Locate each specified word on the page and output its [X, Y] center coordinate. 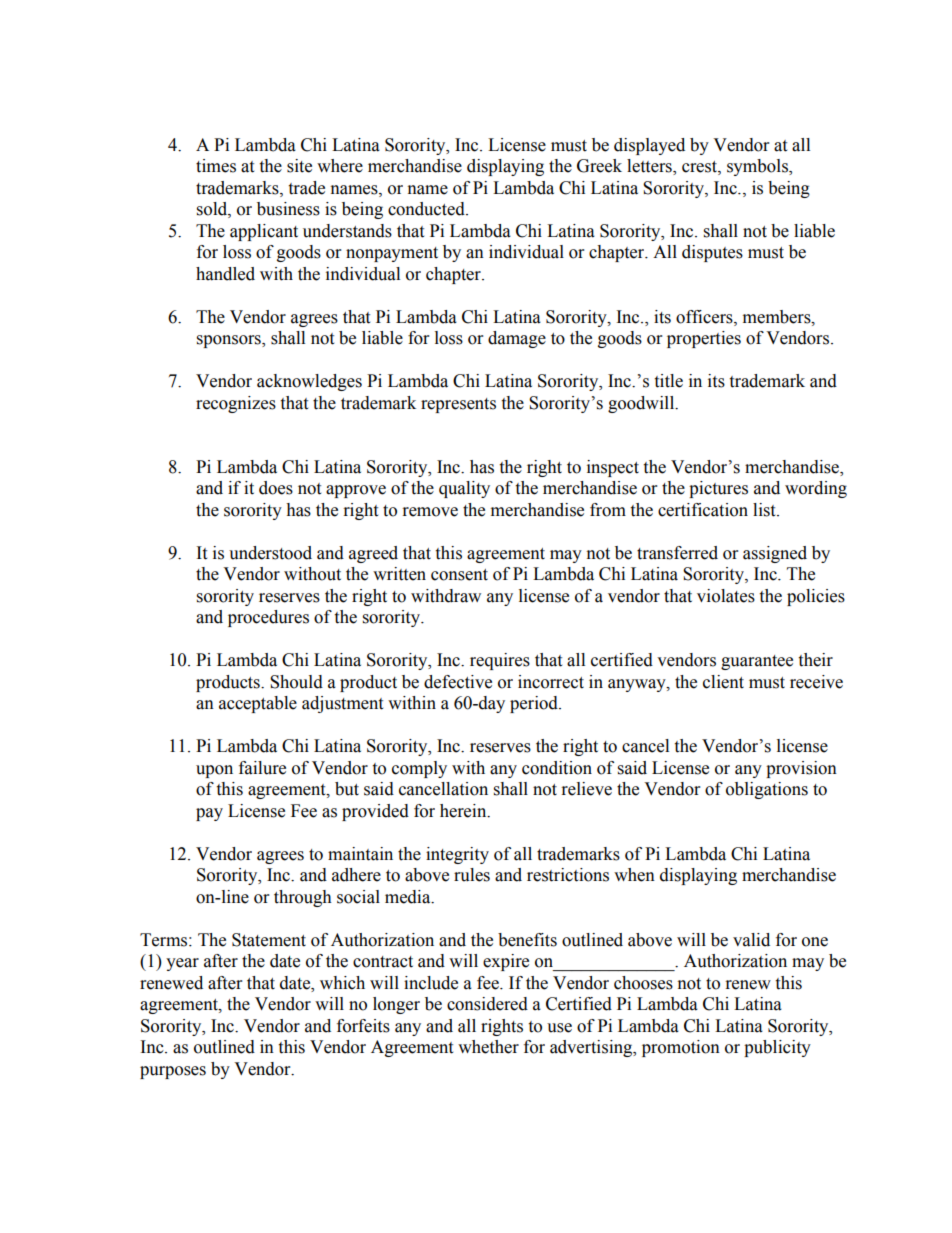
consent [459, 575]
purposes [173, 1072]
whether [488, 1047]
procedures [268, 618]
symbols [758, 167]
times [216, 166]
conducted [427, 209]
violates [726, 596]
